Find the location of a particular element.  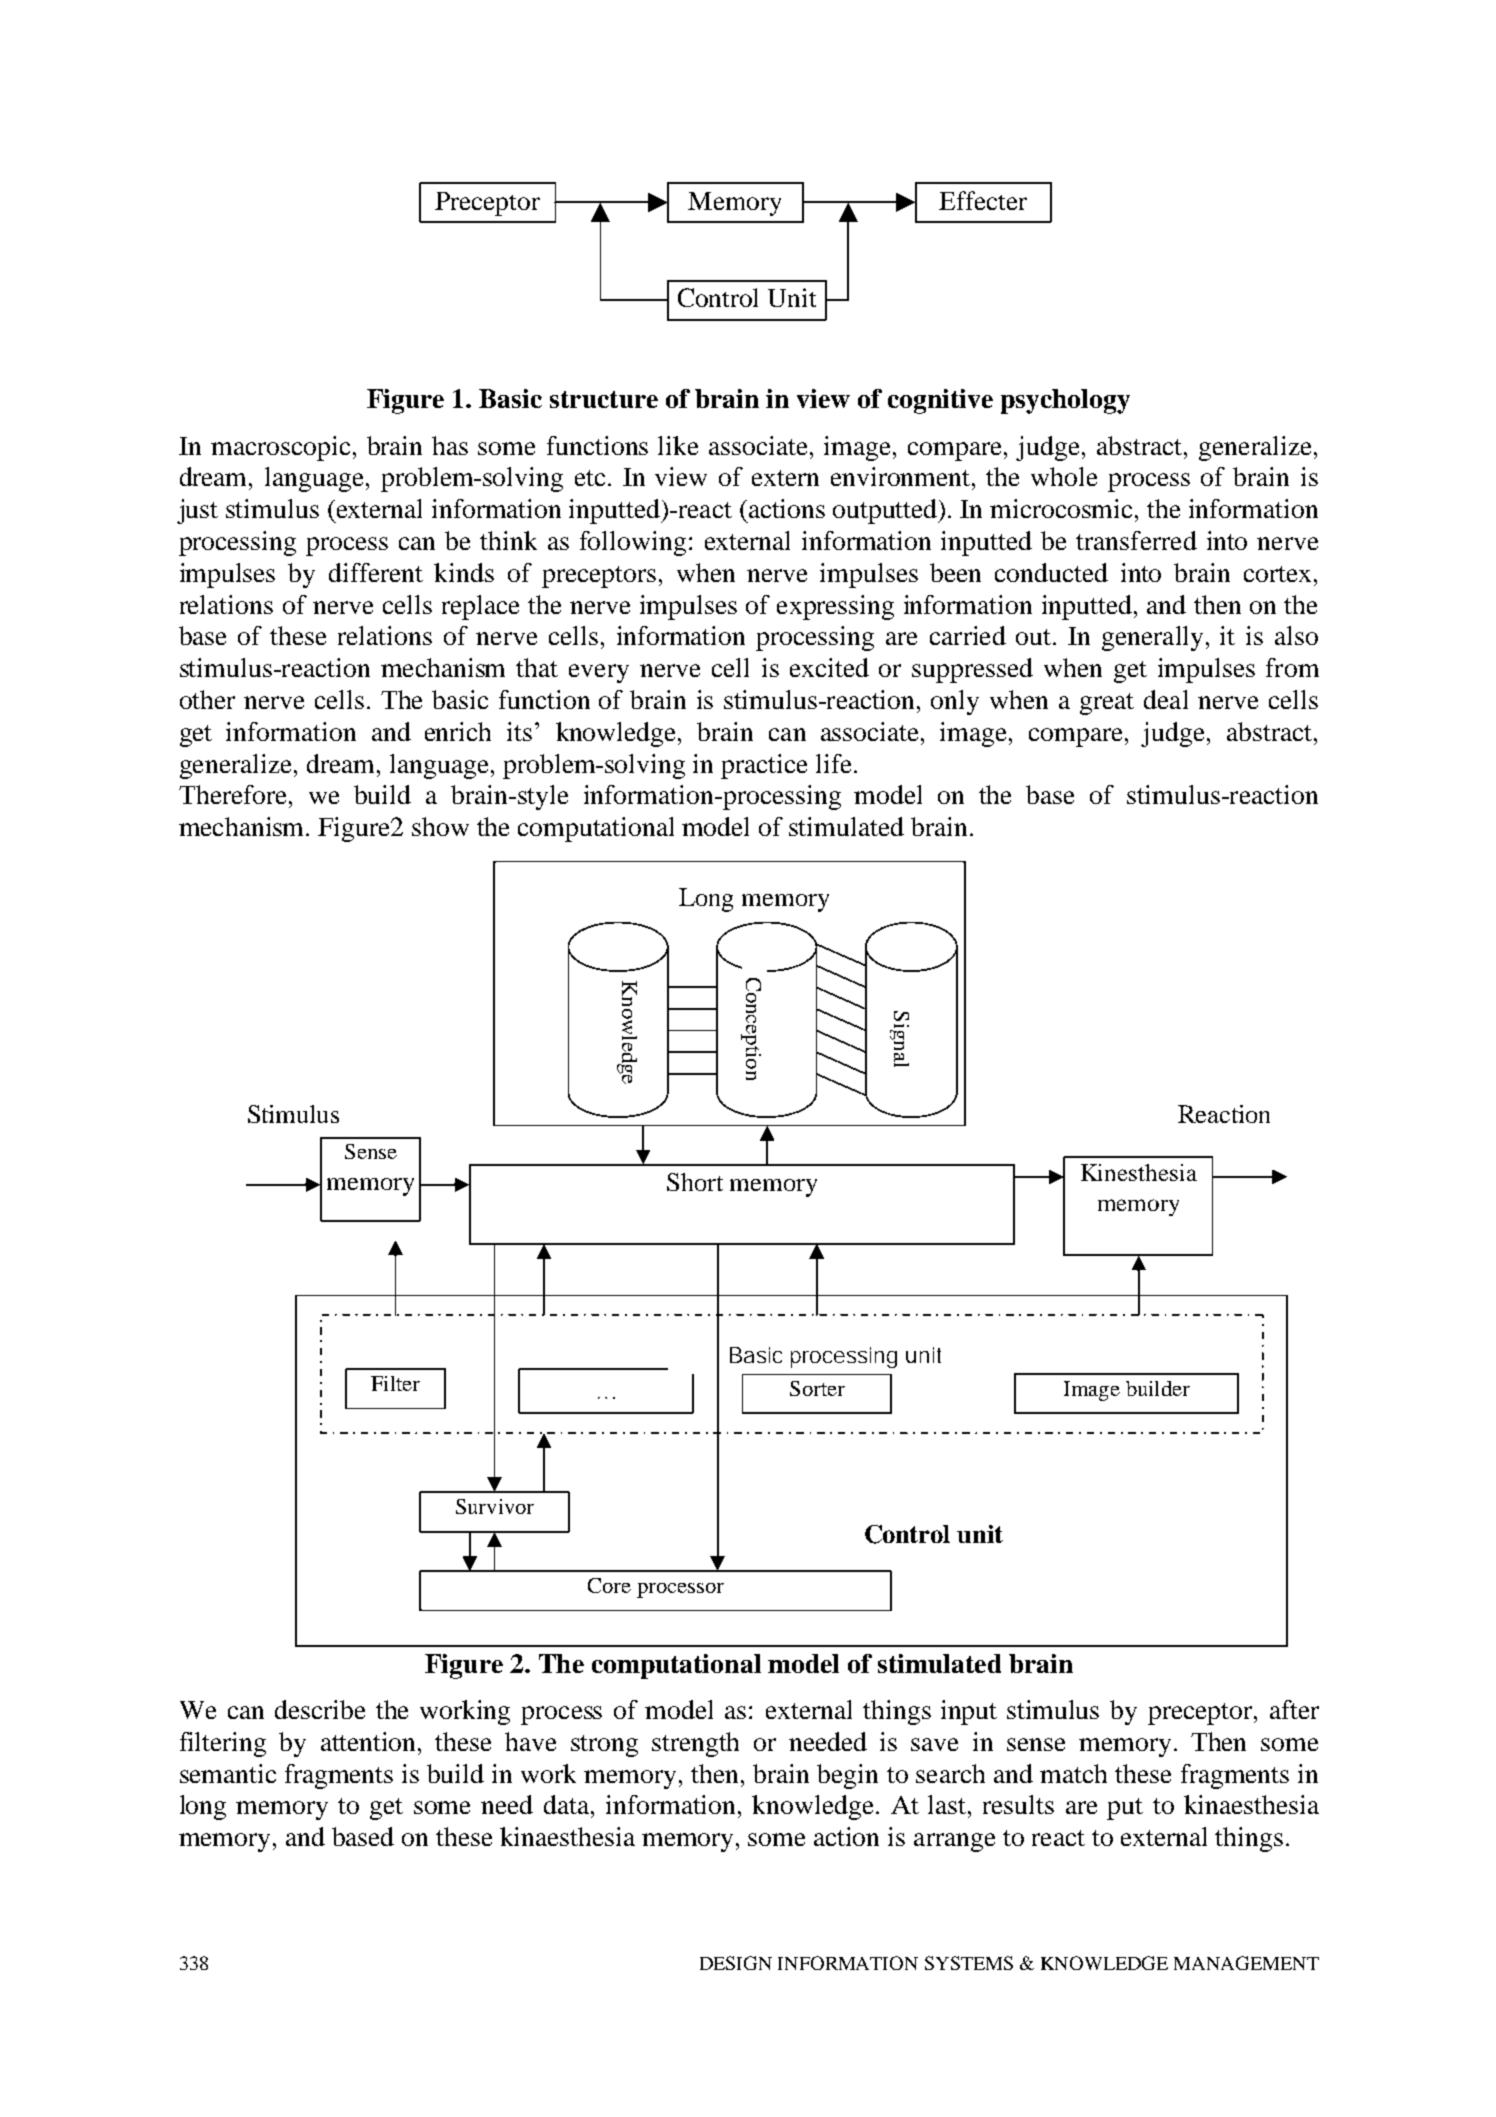

macroscopic is located at coordinates (280, 448).
